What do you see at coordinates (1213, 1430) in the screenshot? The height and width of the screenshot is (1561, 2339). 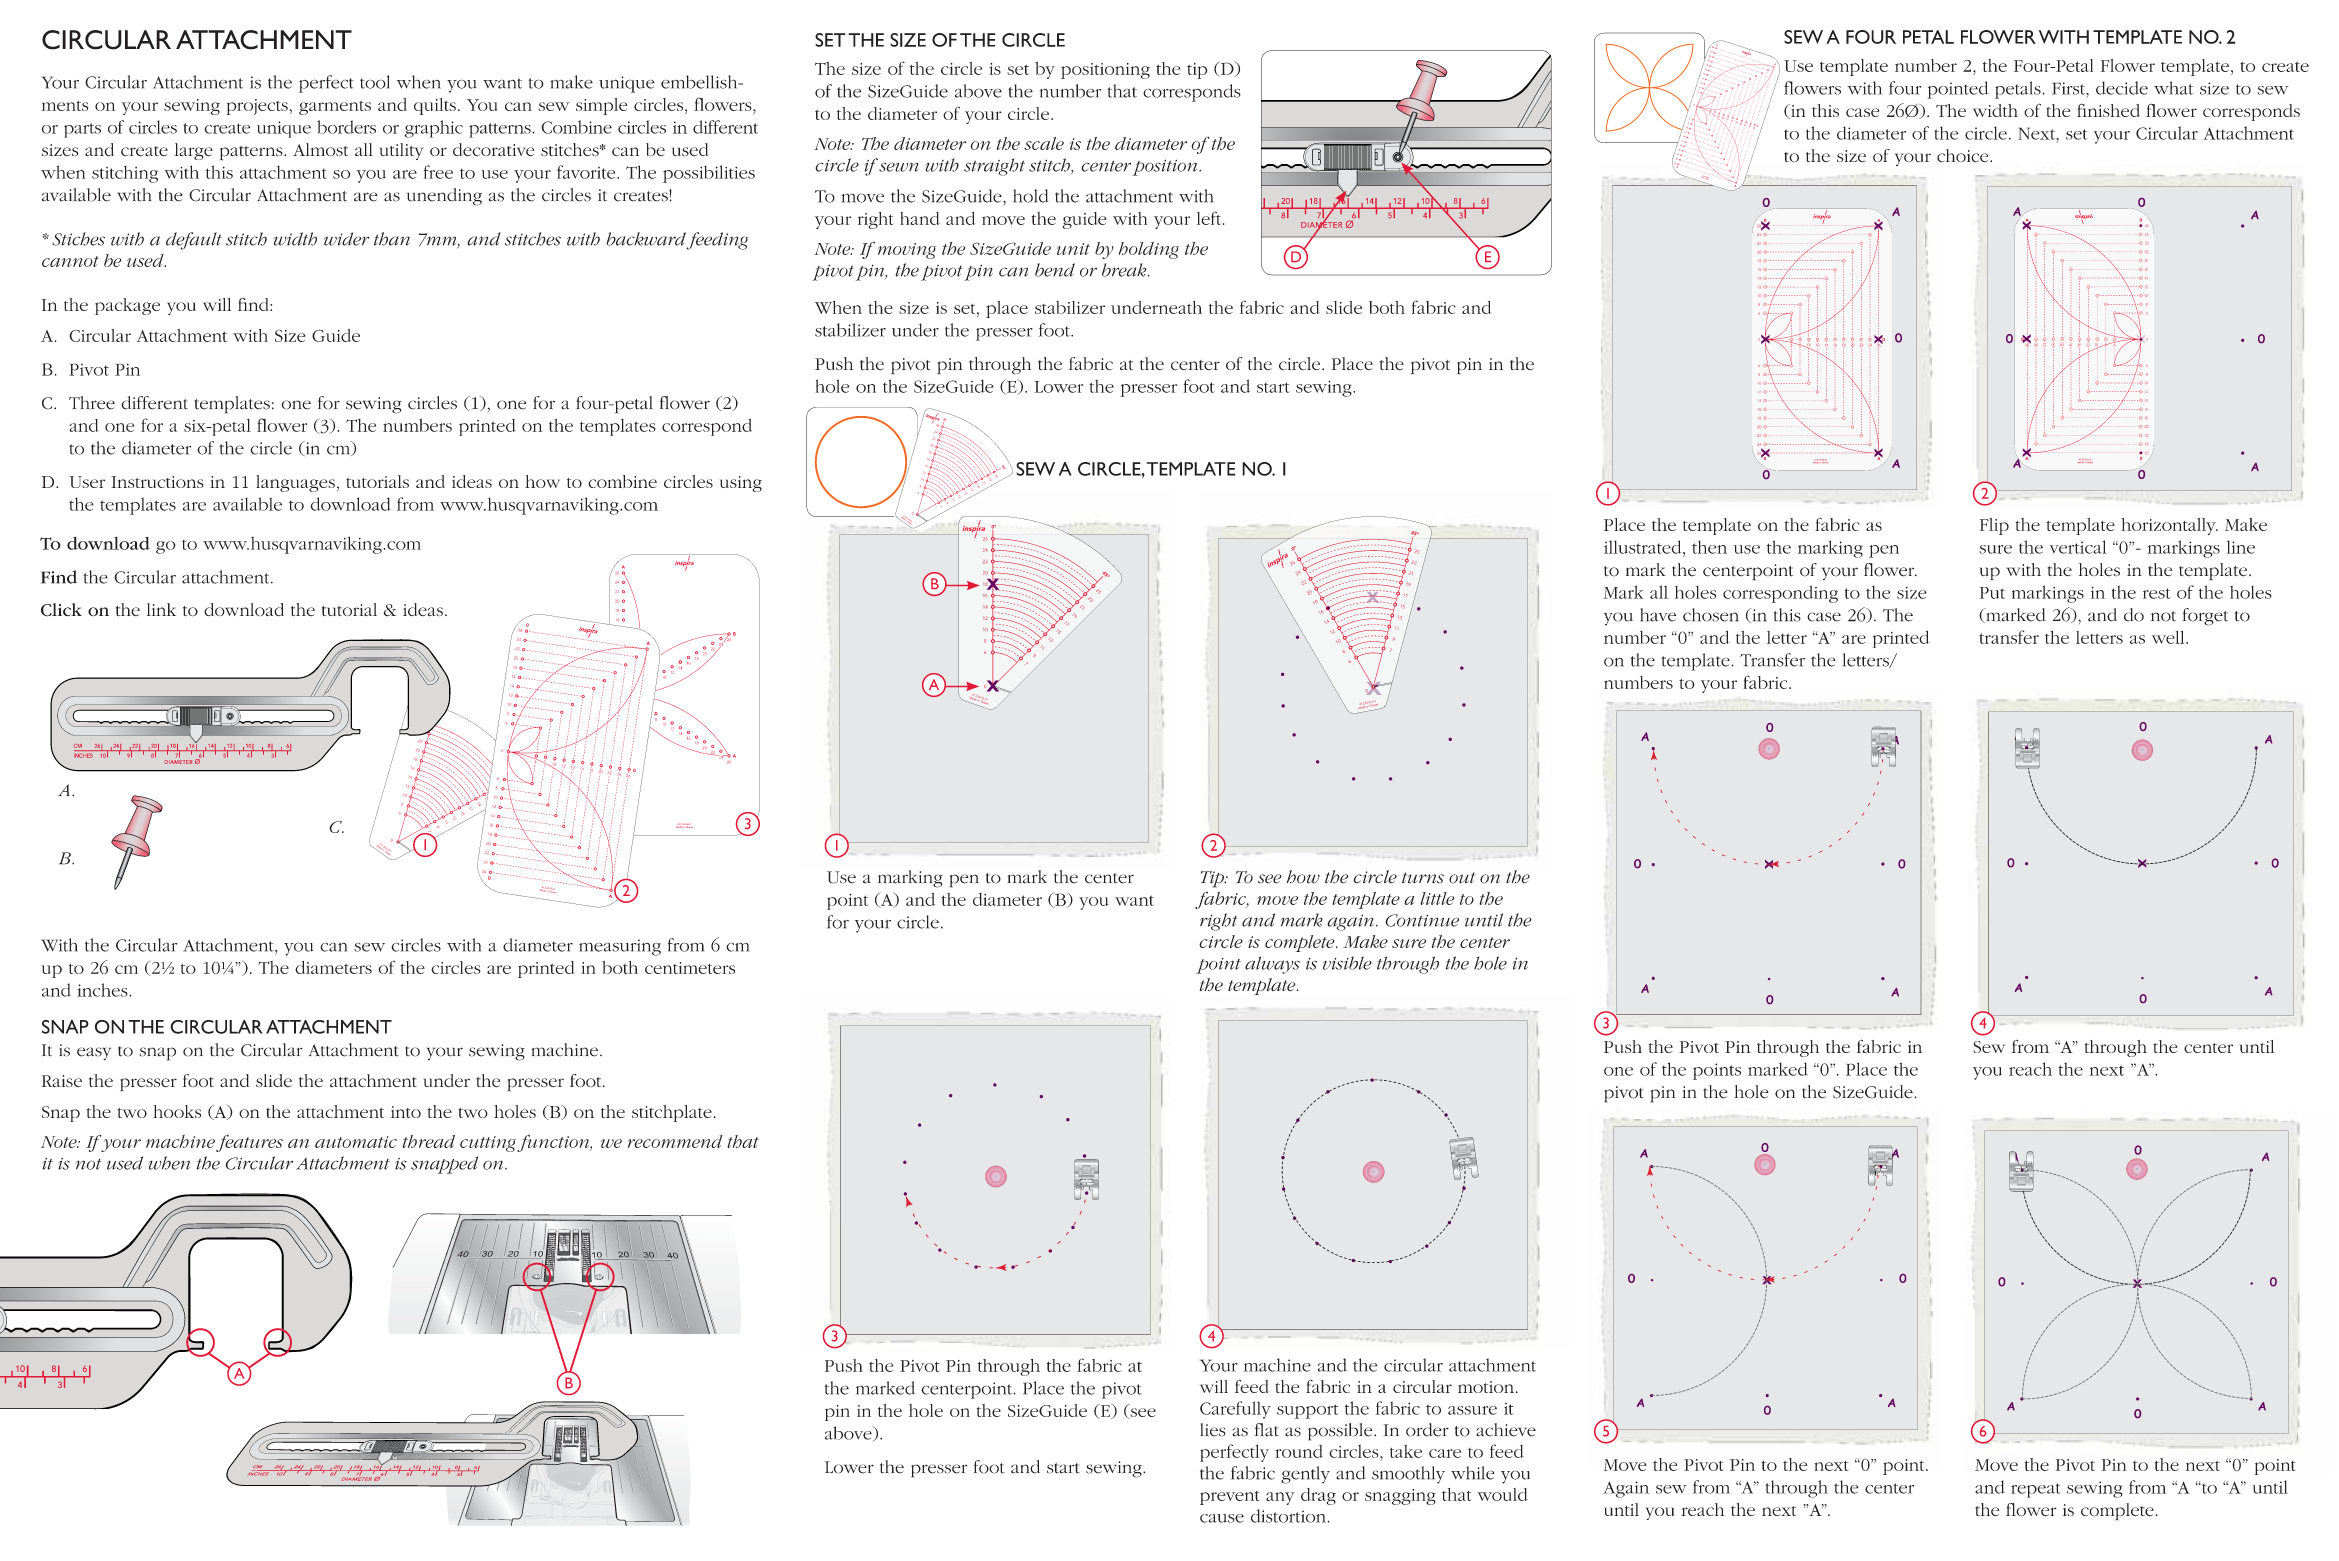 I see `lies` at bounding box center [1213, 1430].
